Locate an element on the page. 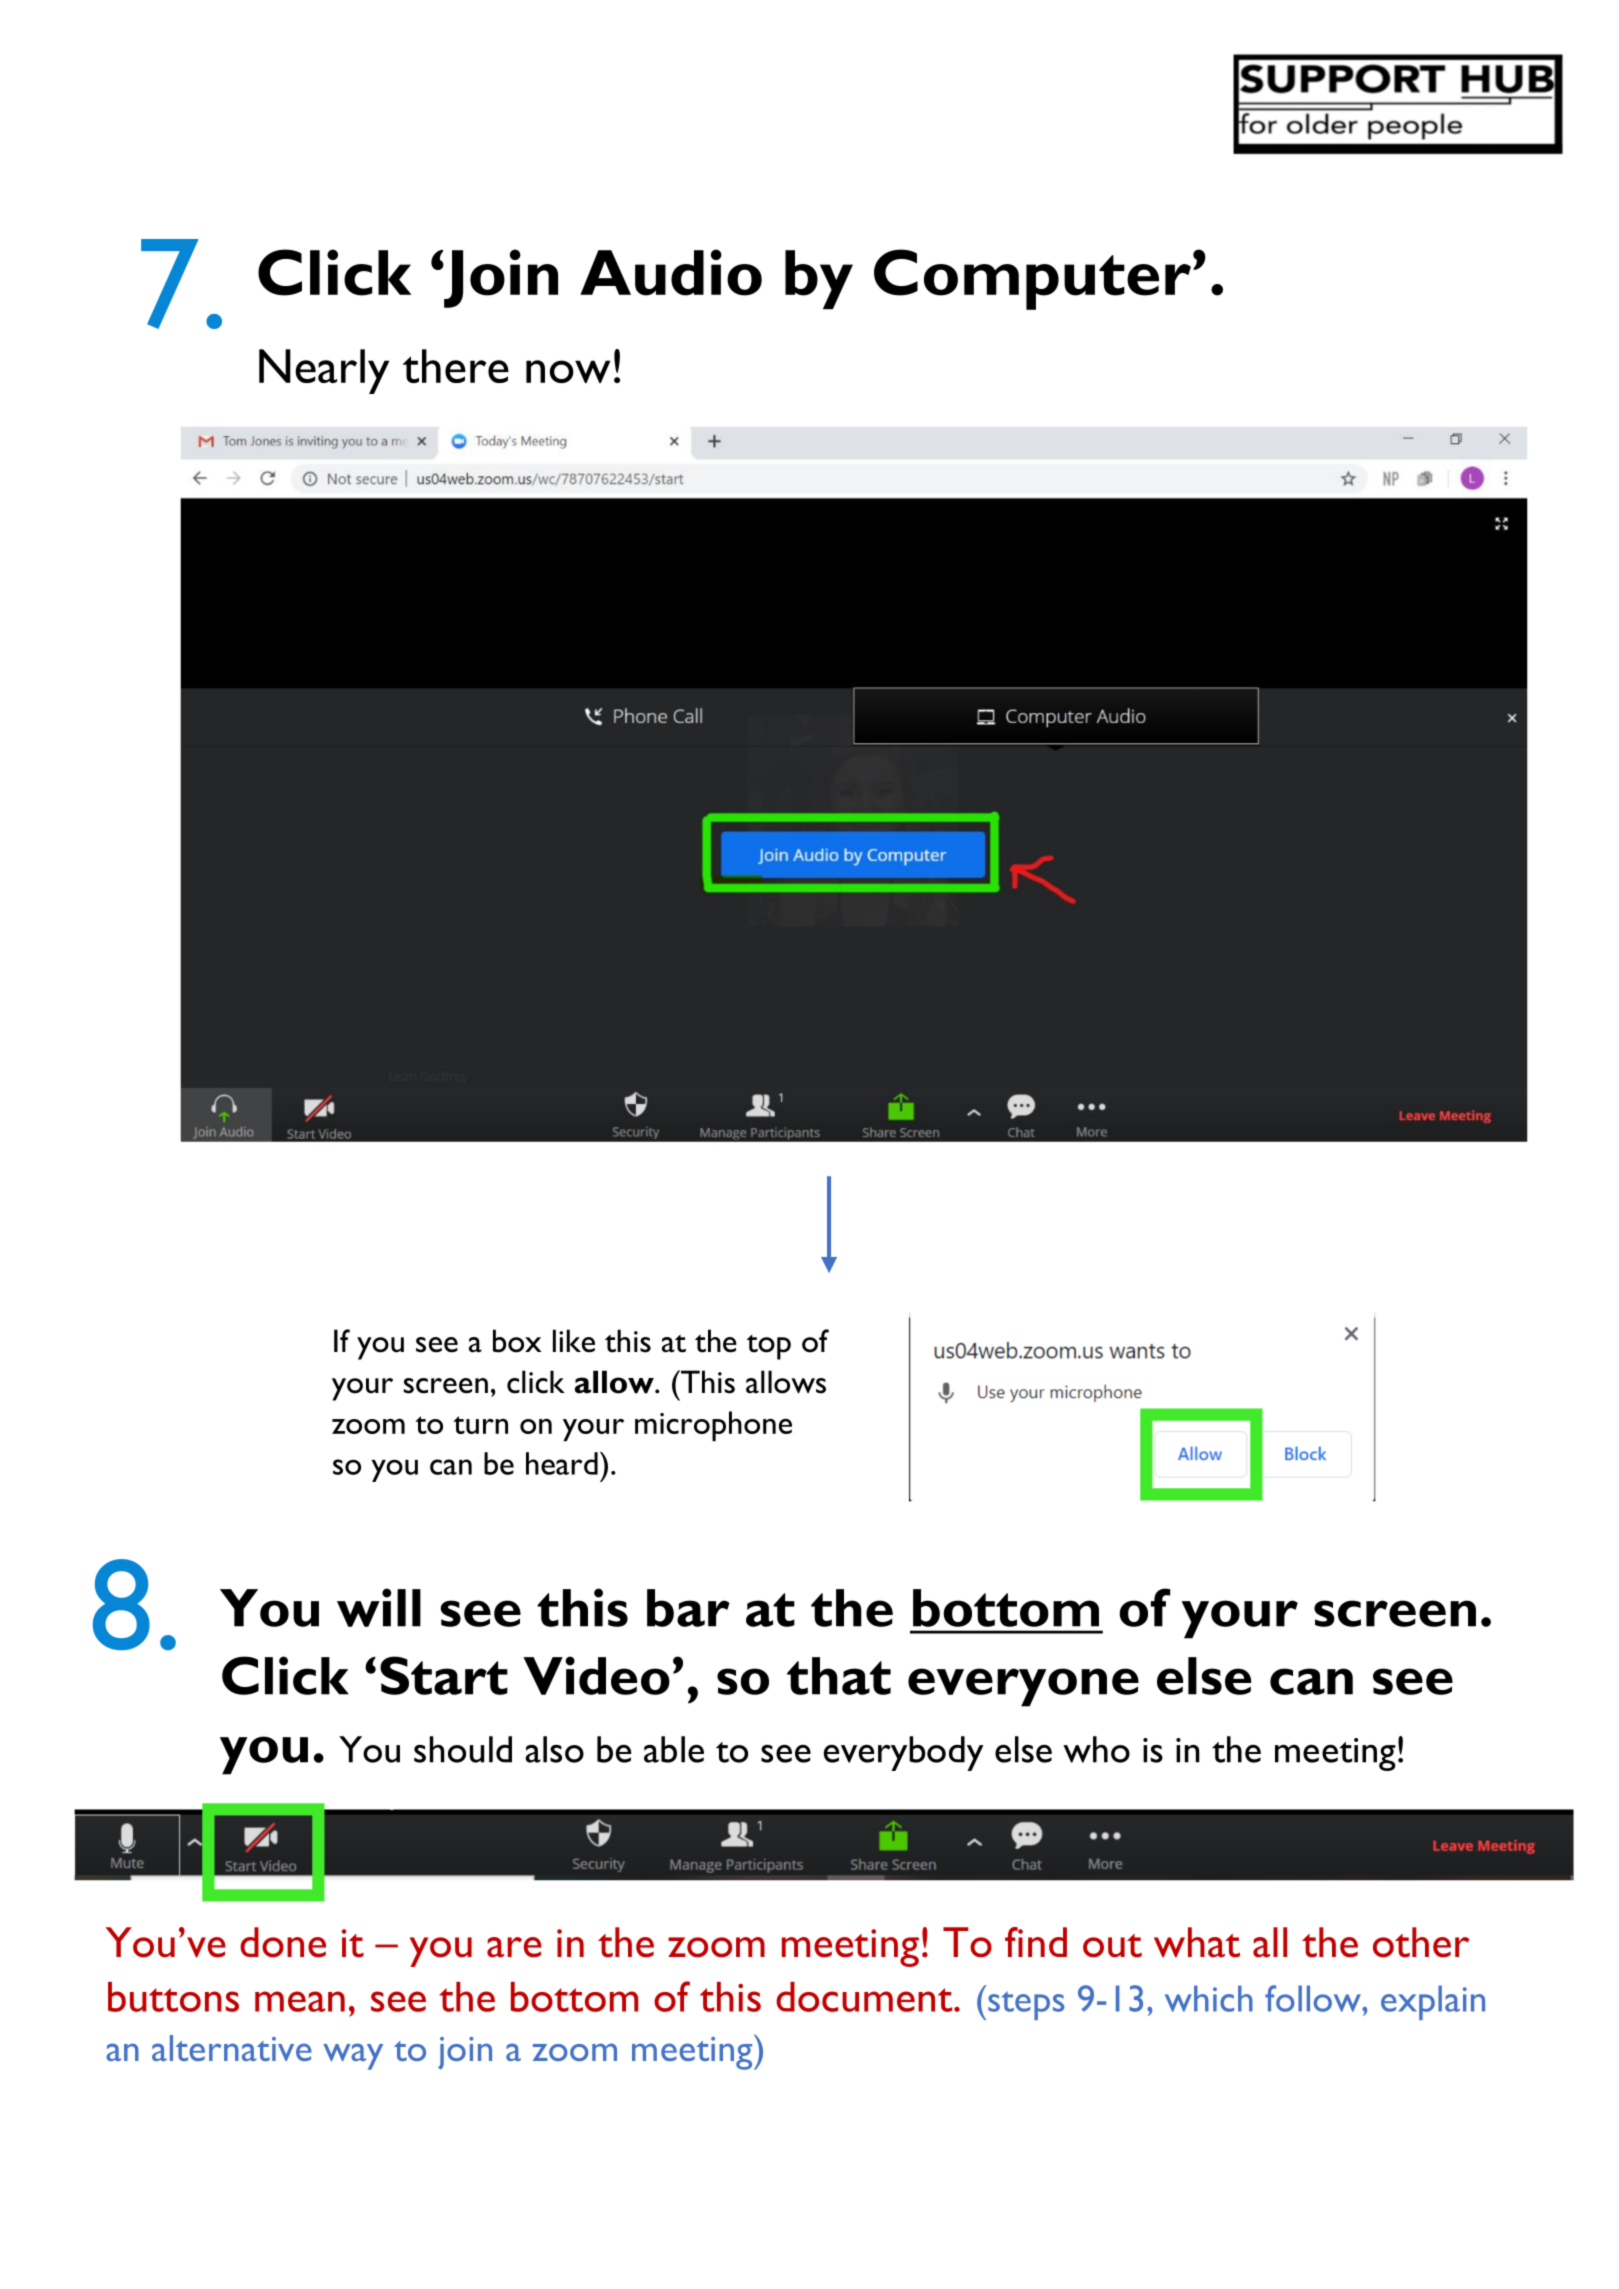 This document has height=2289, width=1619. that is located at coordinates (839, 1676).
